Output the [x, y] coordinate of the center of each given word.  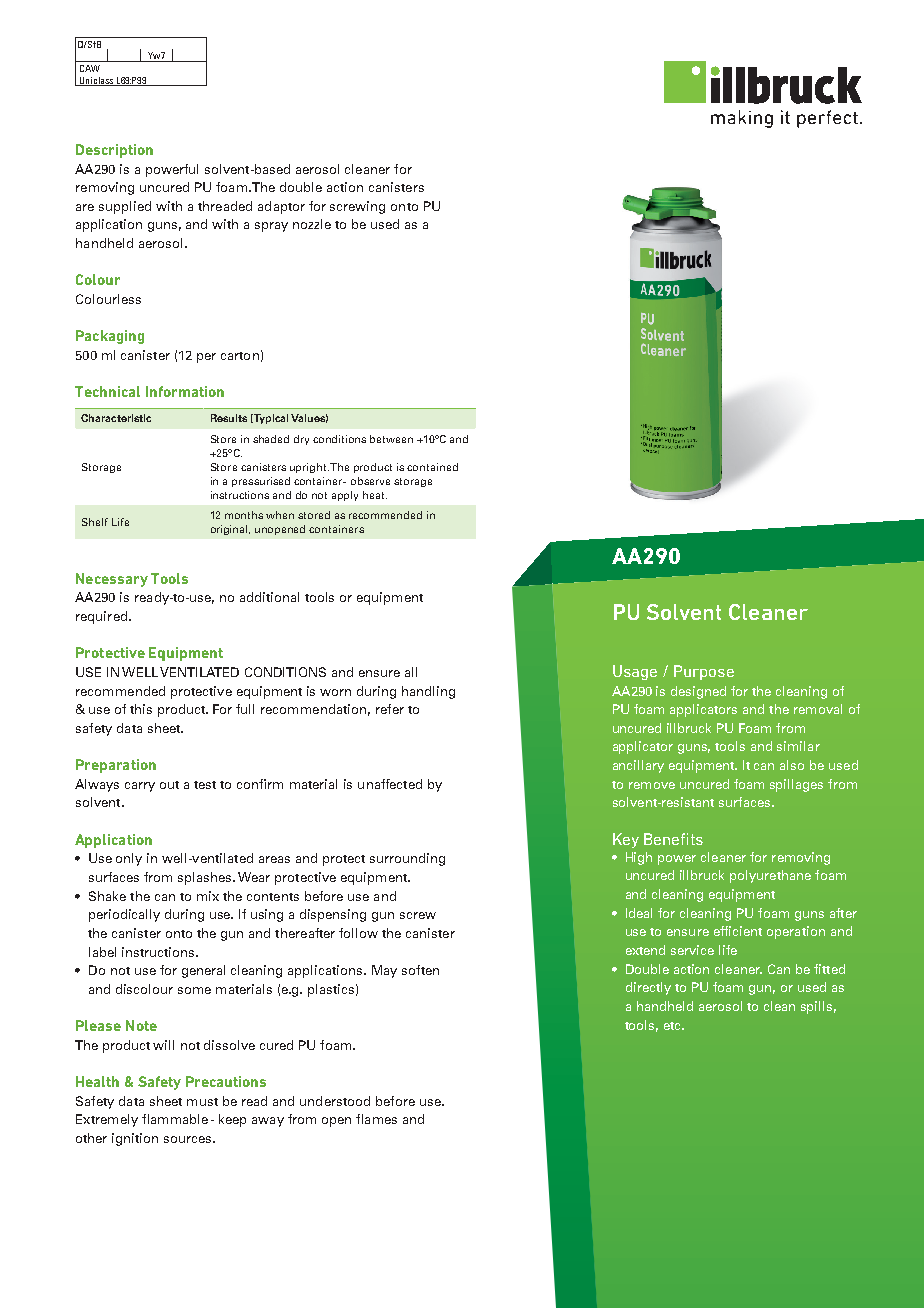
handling [428, 692]
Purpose [704, 672]
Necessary [112, 580]
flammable [175, 1119]
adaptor [281, 207]
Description [114, 151]
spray [271, 227]
